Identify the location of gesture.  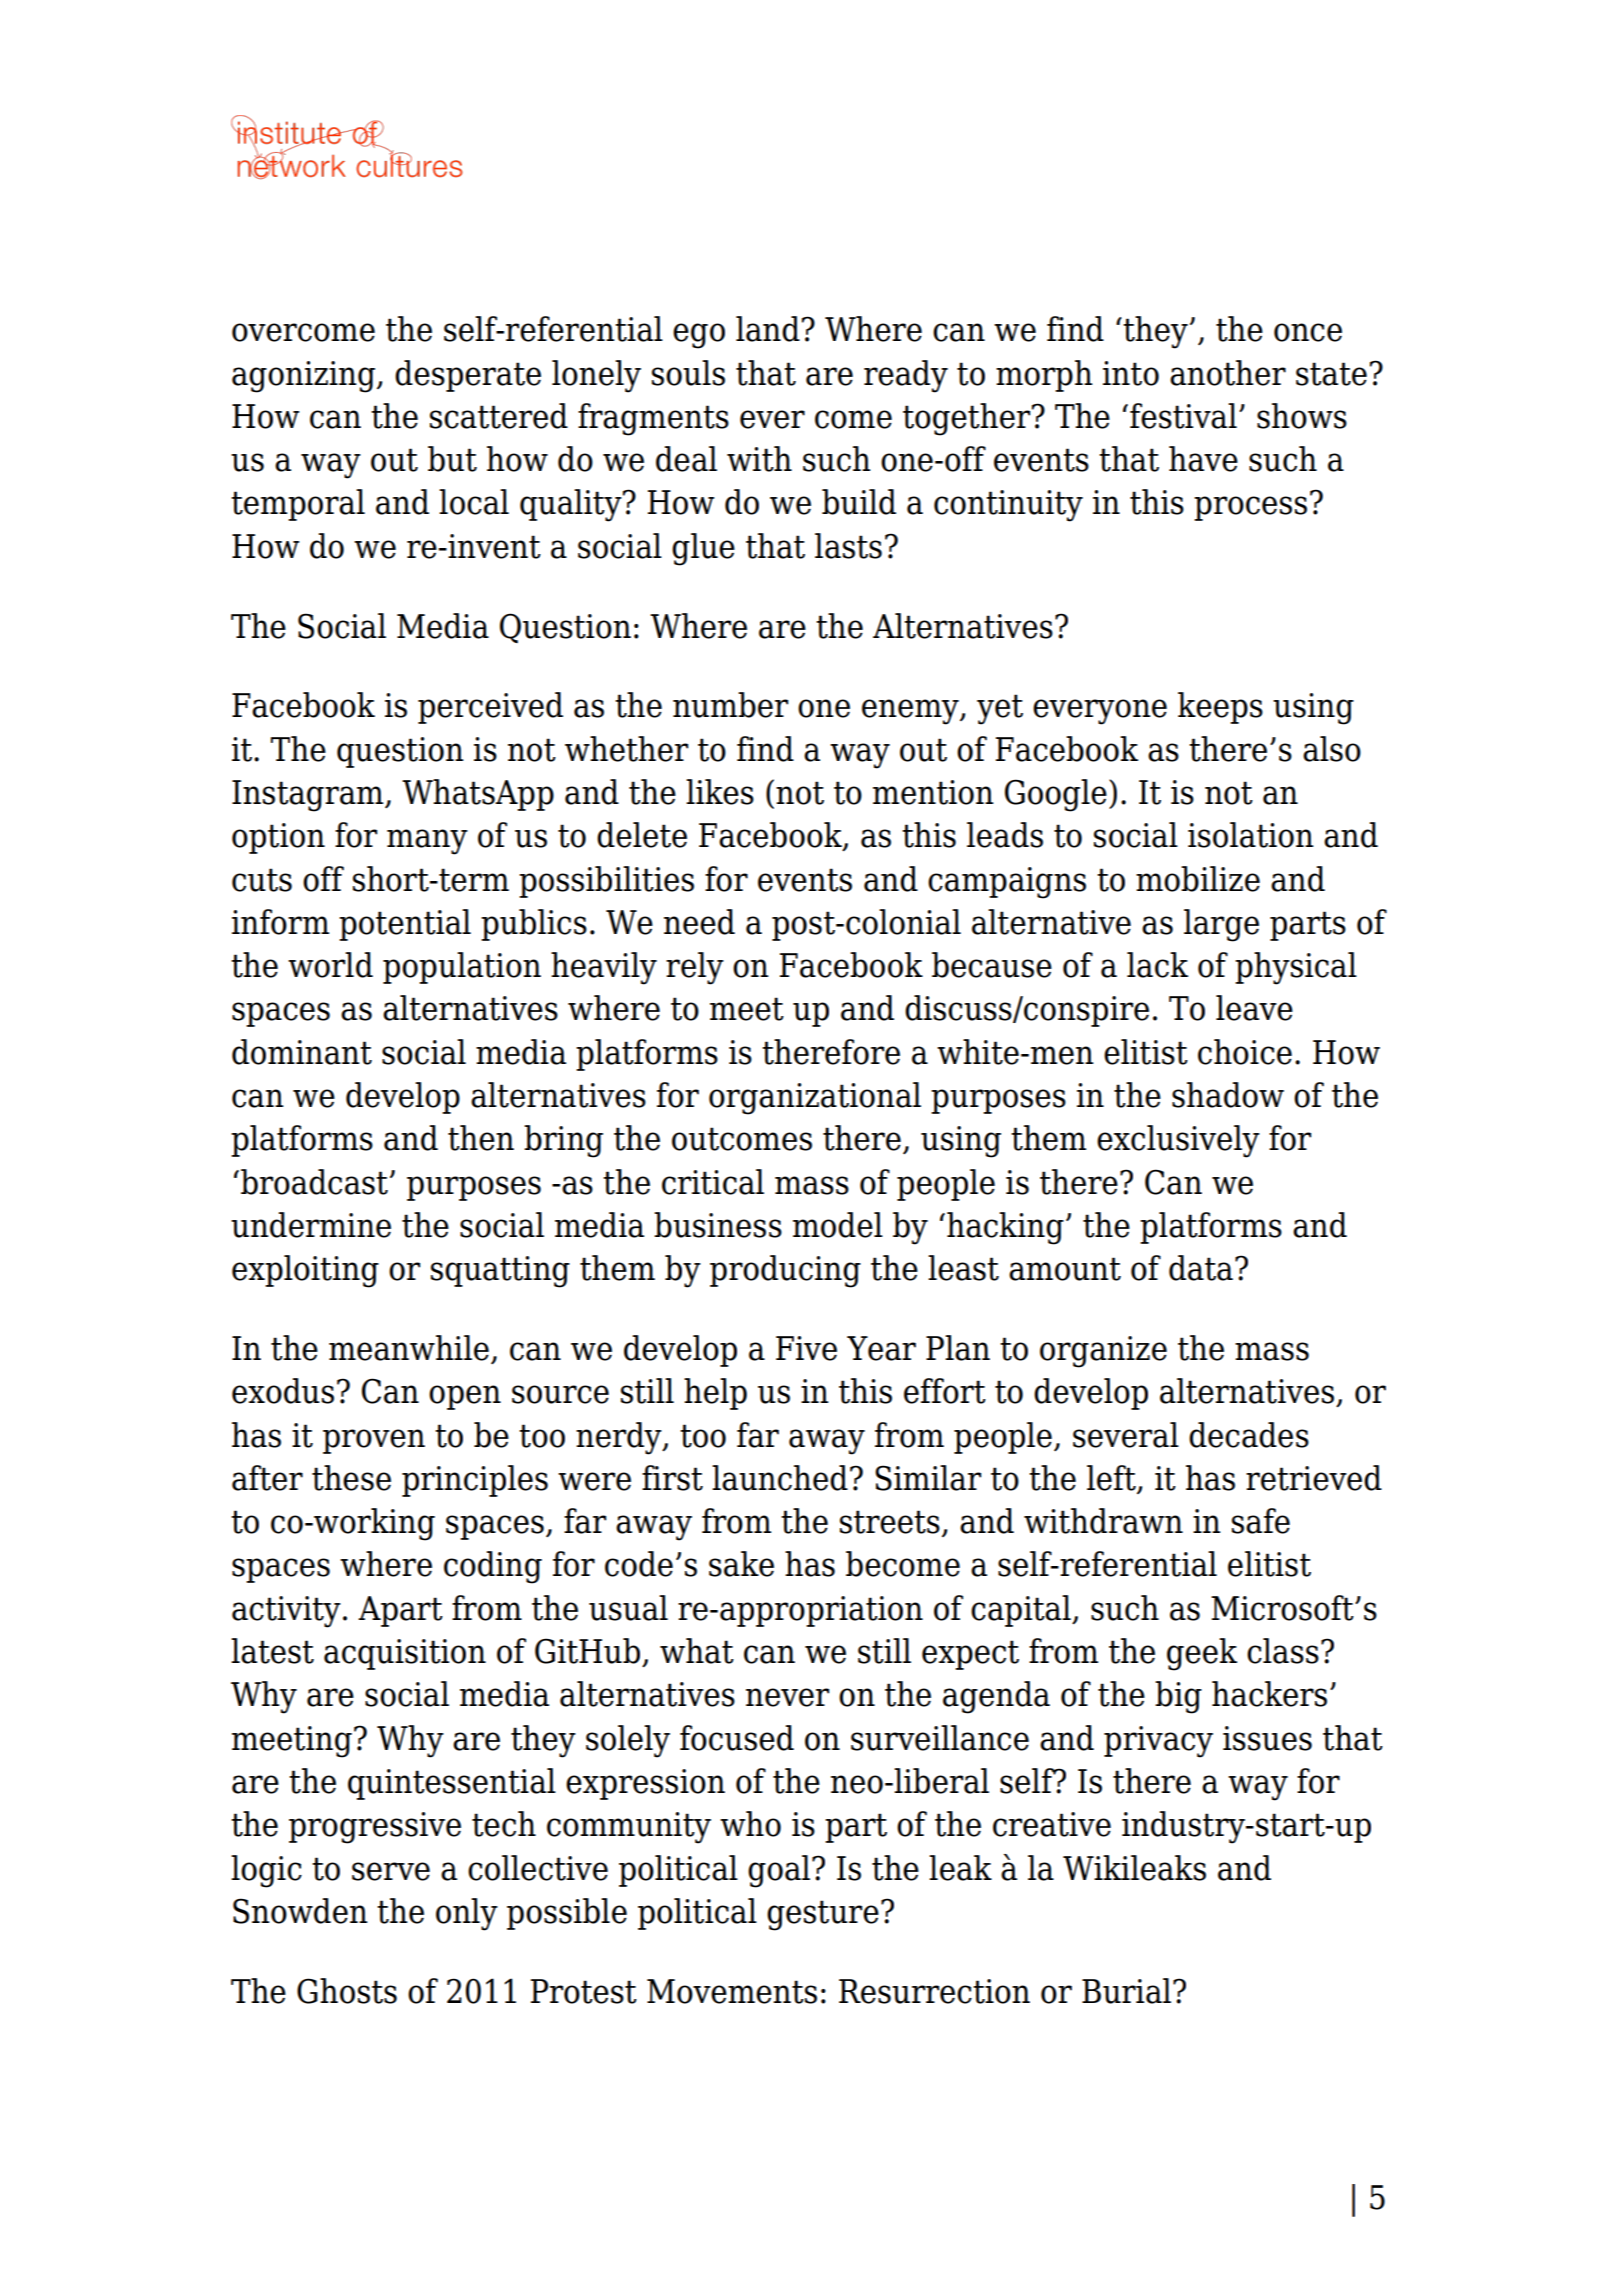
(823, 1915).
